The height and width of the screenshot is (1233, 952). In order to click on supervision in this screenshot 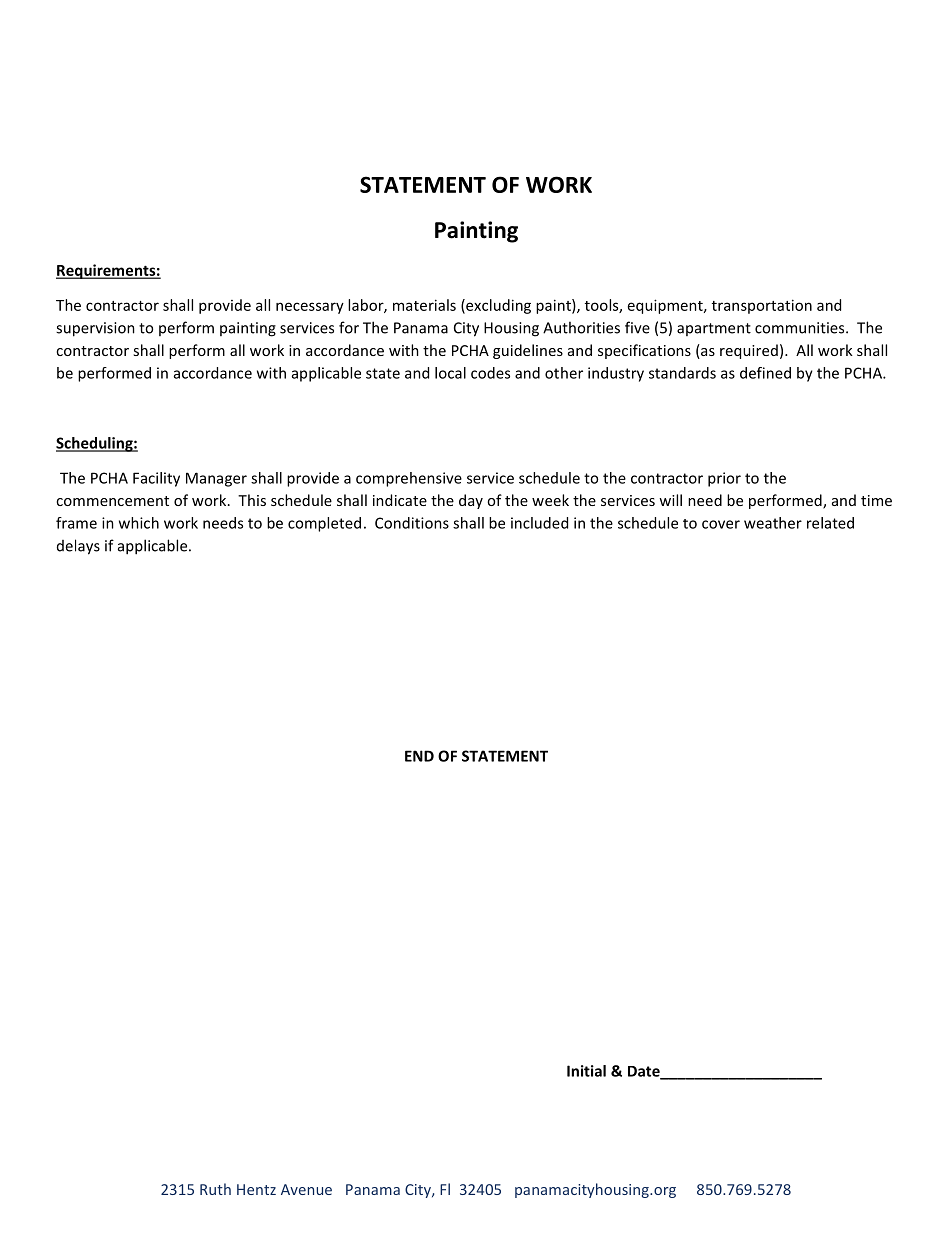, I will do `click(95, 329)`.
